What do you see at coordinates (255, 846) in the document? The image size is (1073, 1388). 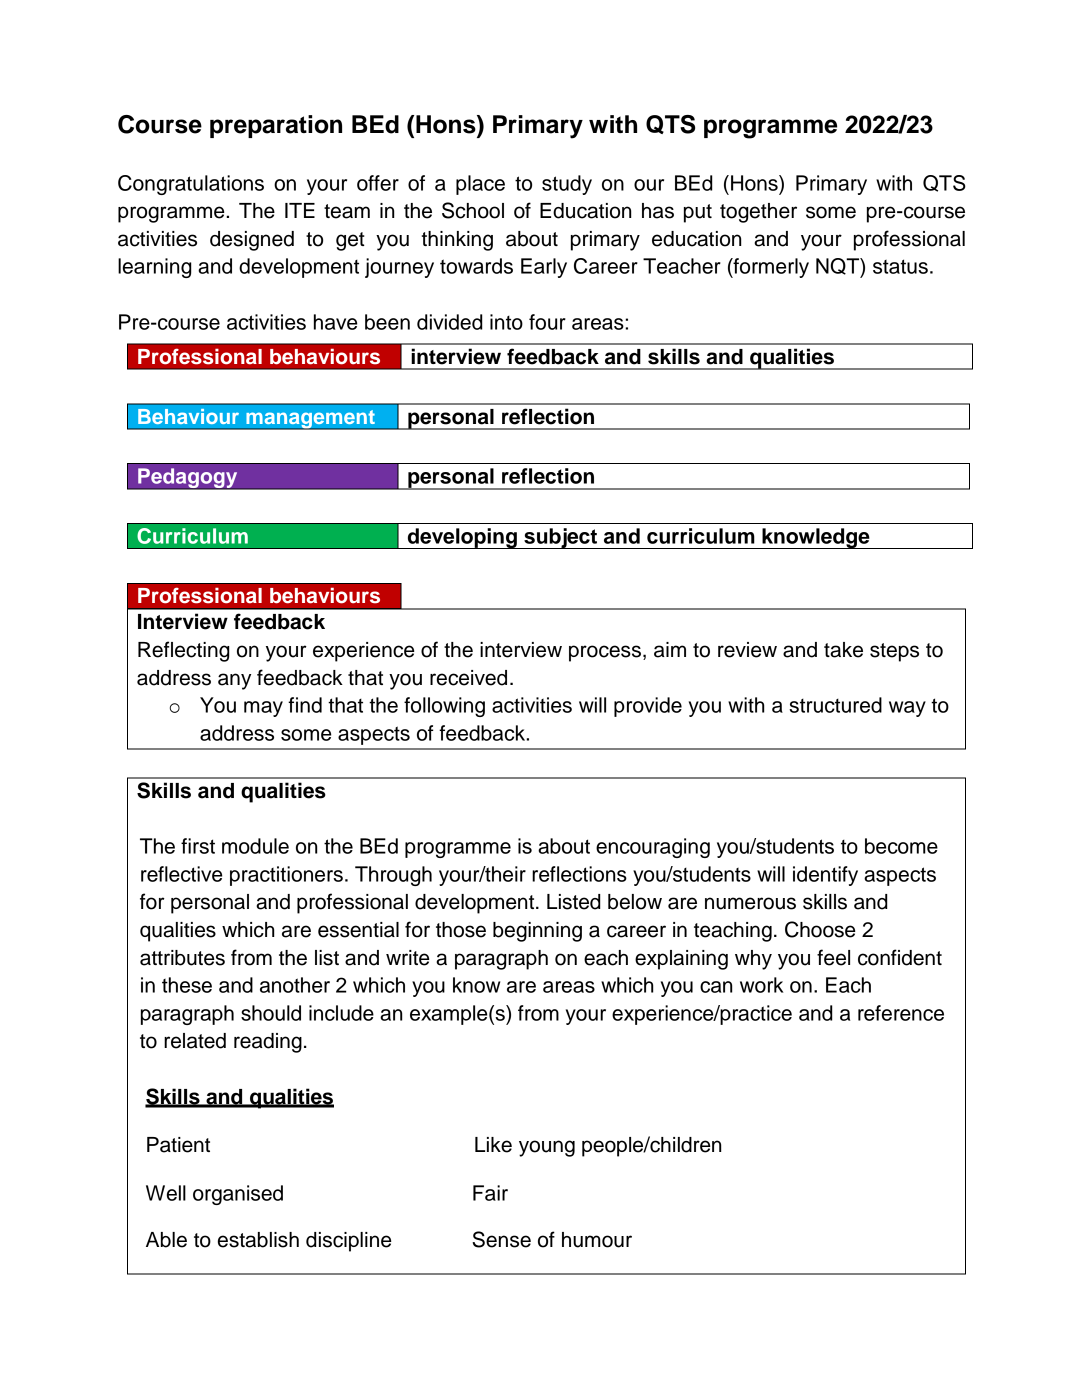 I see `module` at bounding box center [255, 846].
